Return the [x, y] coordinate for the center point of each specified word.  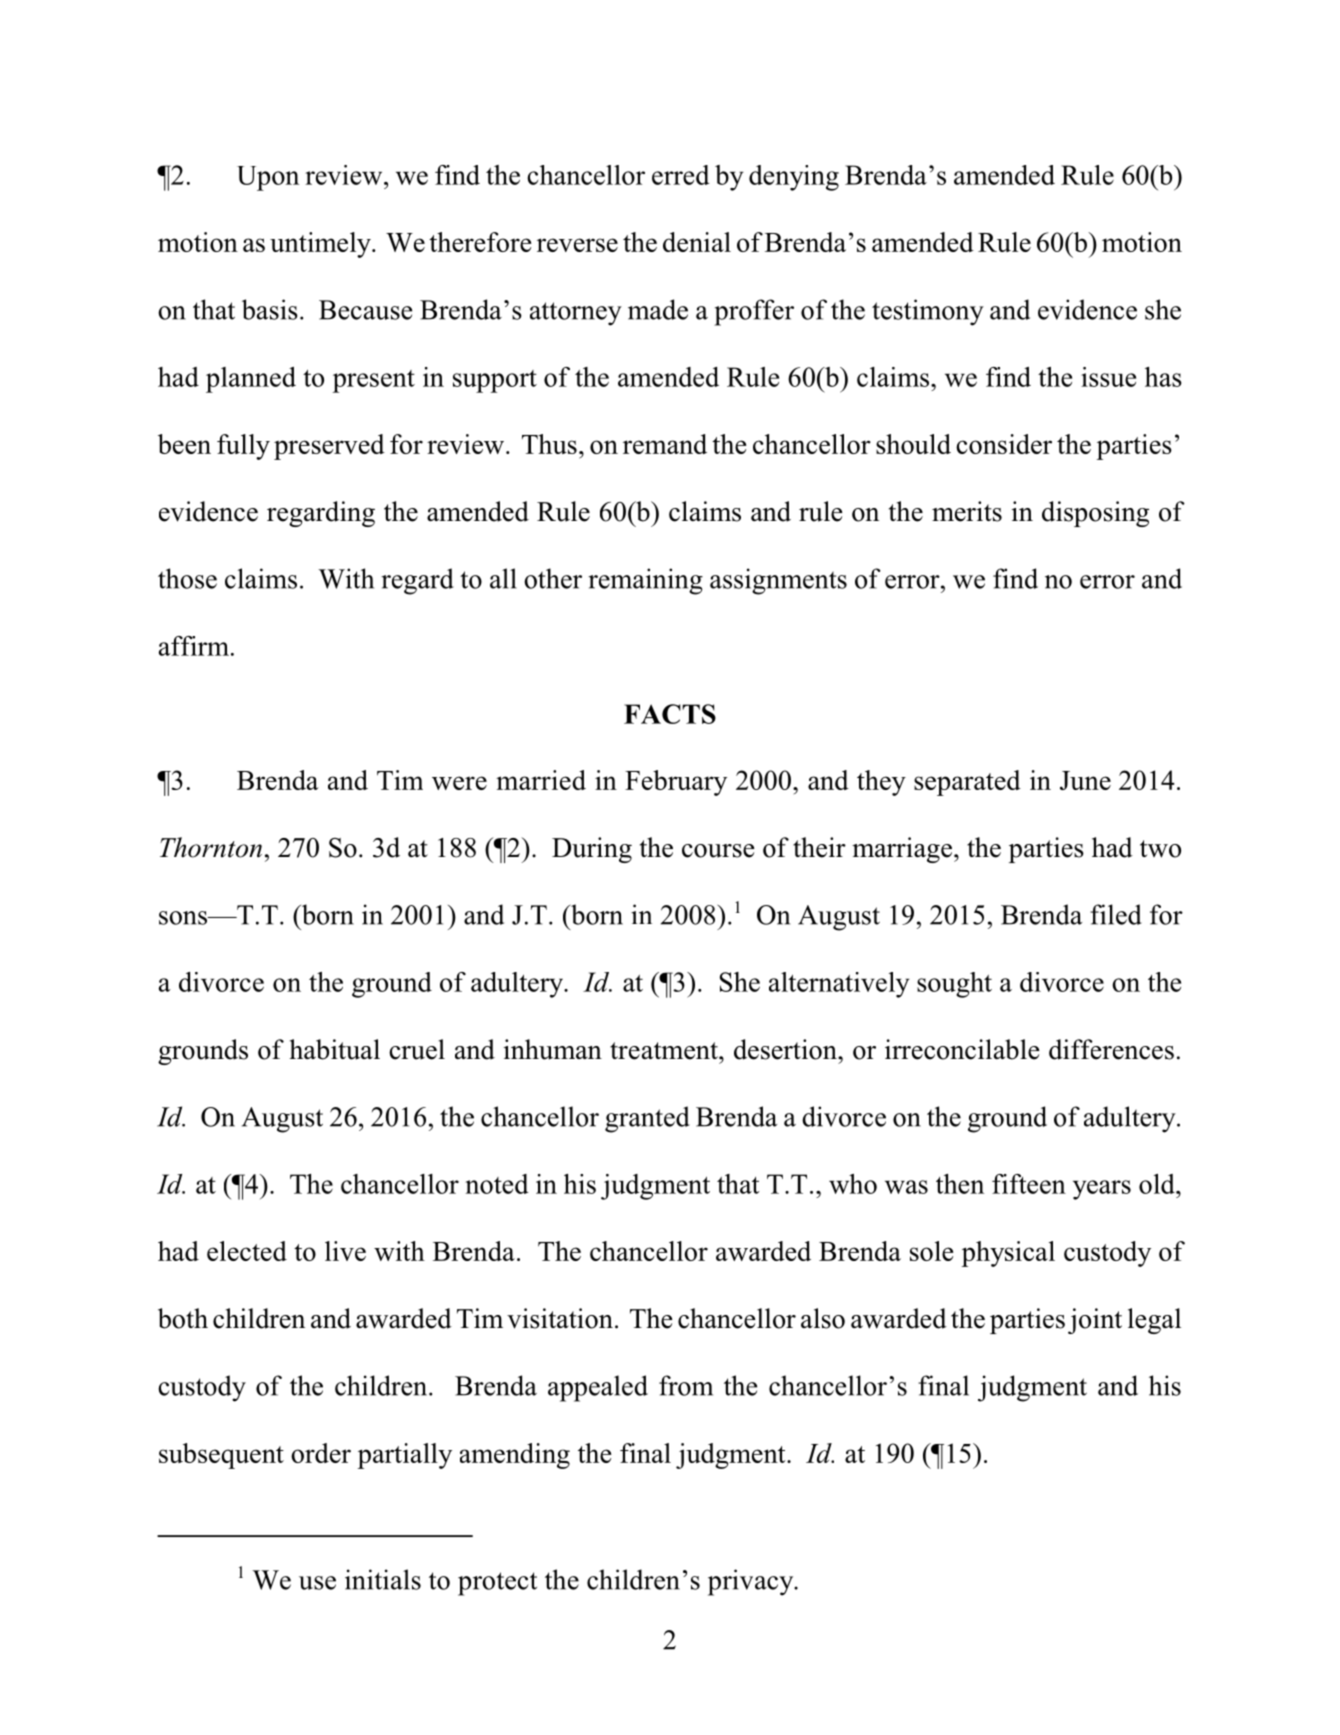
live [345, 1251]
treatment [665, 1051]
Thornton [211, 847]
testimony [928, 312]
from [686, 1385]
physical [1008, 1254]
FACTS [670, 714]
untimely [321, 245]
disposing [1095, 514]
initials [383, 1579]
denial [697, 242]
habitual [334, 1049]
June [1085, 780]
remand [665, 444]
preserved [329, 447]
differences [1111, 1049]
